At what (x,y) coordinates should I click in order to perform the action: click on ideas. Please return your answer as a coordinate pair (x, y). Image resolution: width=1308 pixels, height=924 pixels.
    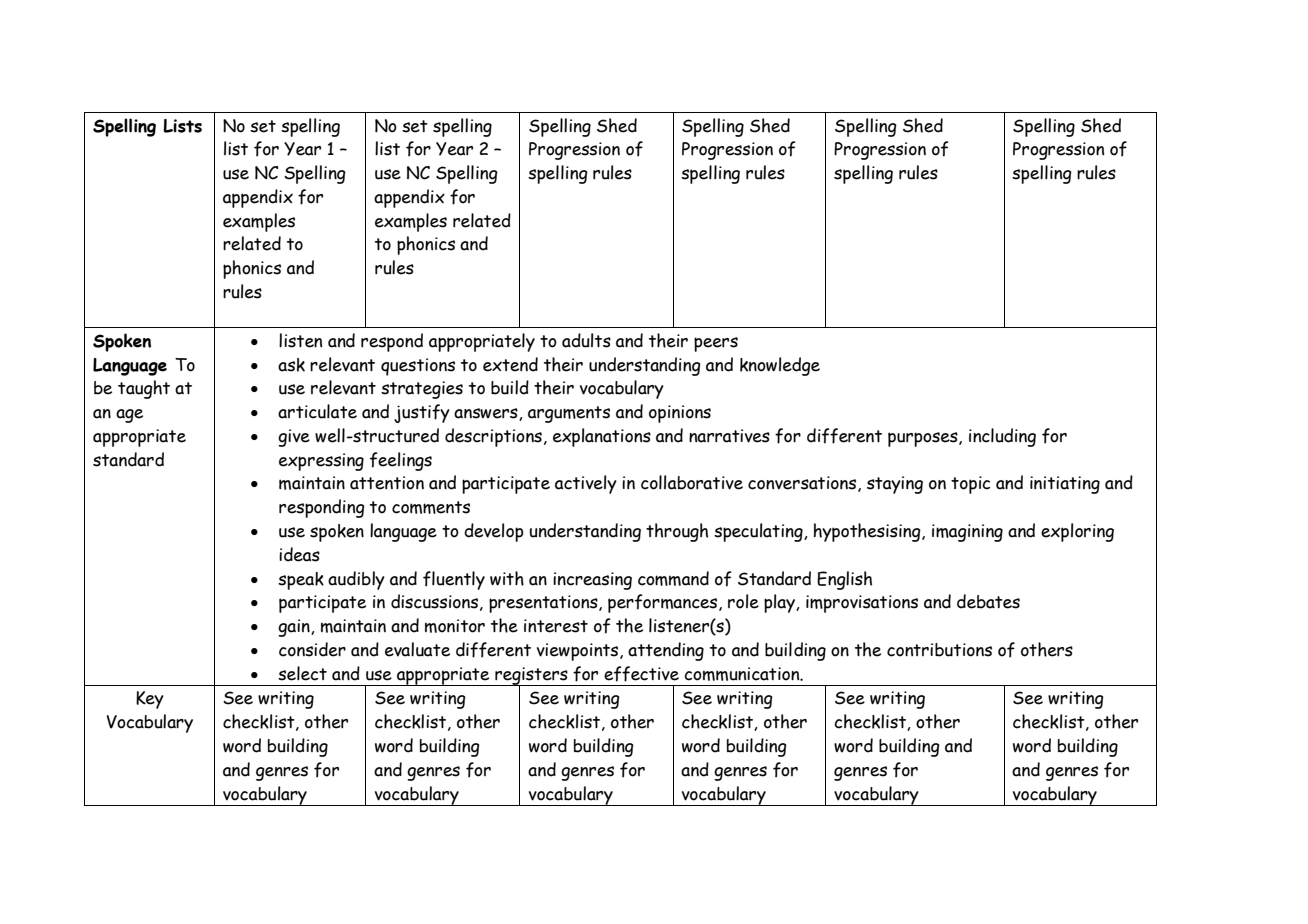
    Looking at the image, I should click on (299, 554).
